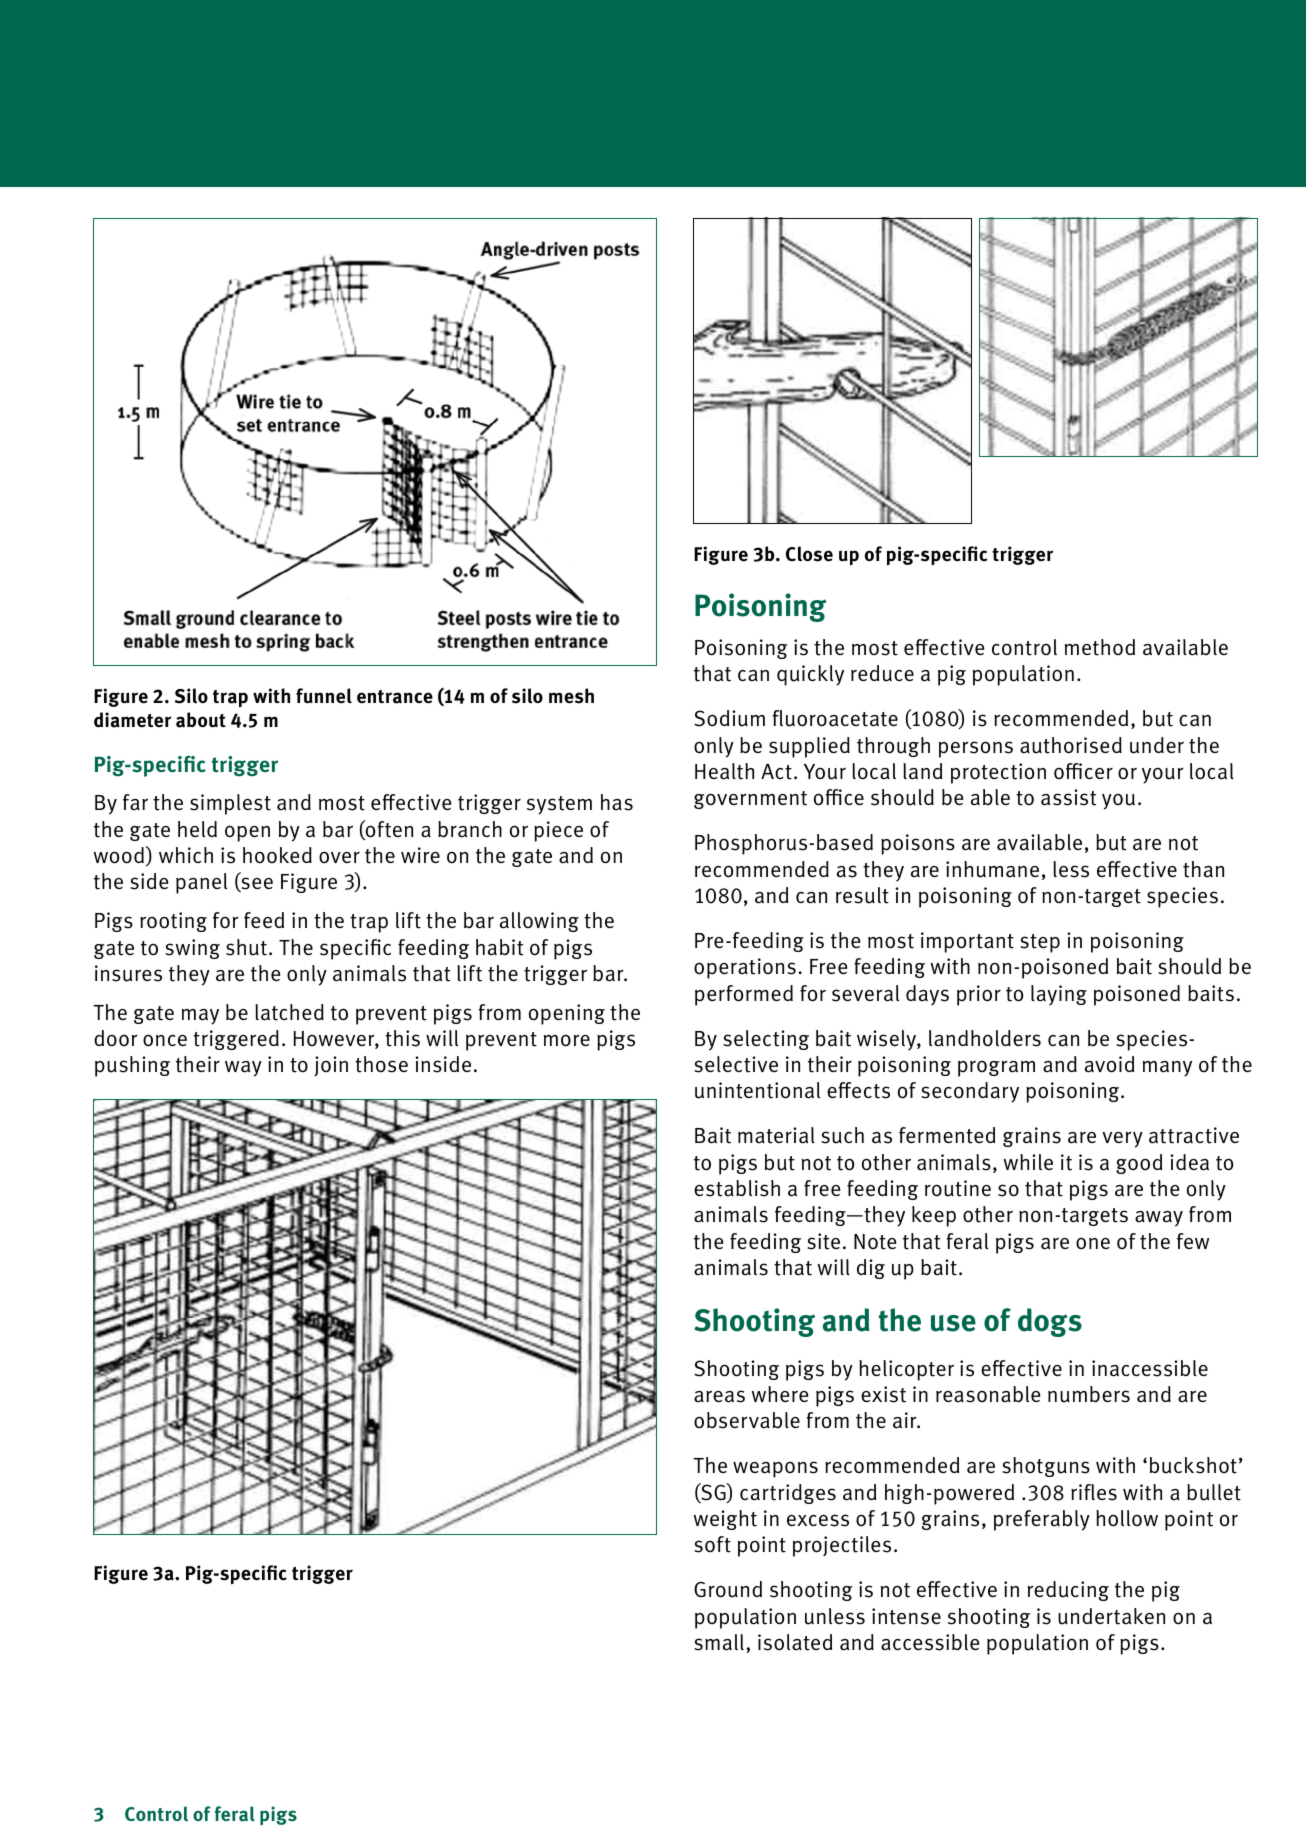 This image has width=1306, height=1848. What do you see at coordinates (1100, 647) in the image?
I see `method` at bounding box center [1100, 647].
